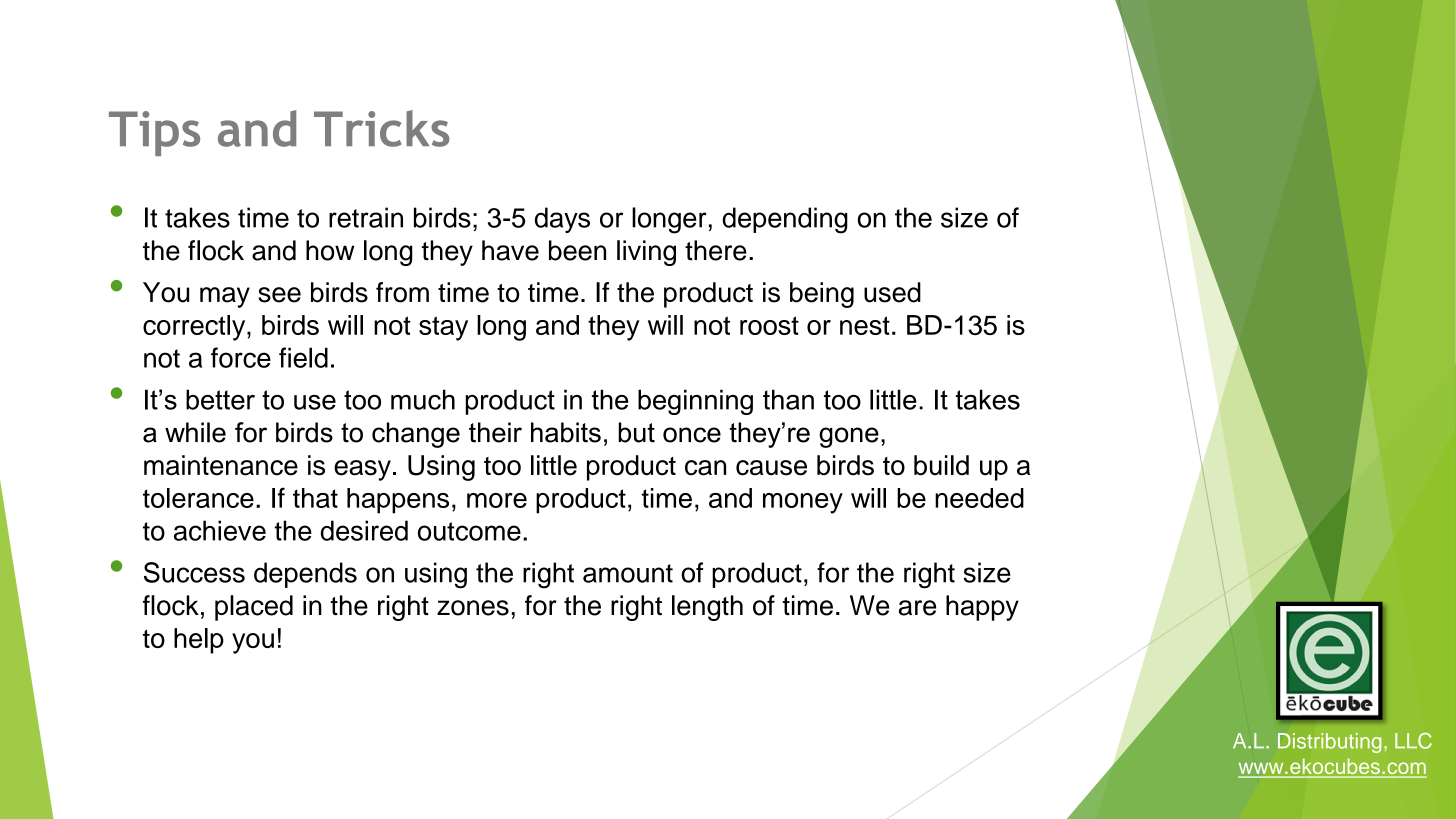  Describe the element at coordinates (199, 641) in the screenshot. I see `help` at that location.
